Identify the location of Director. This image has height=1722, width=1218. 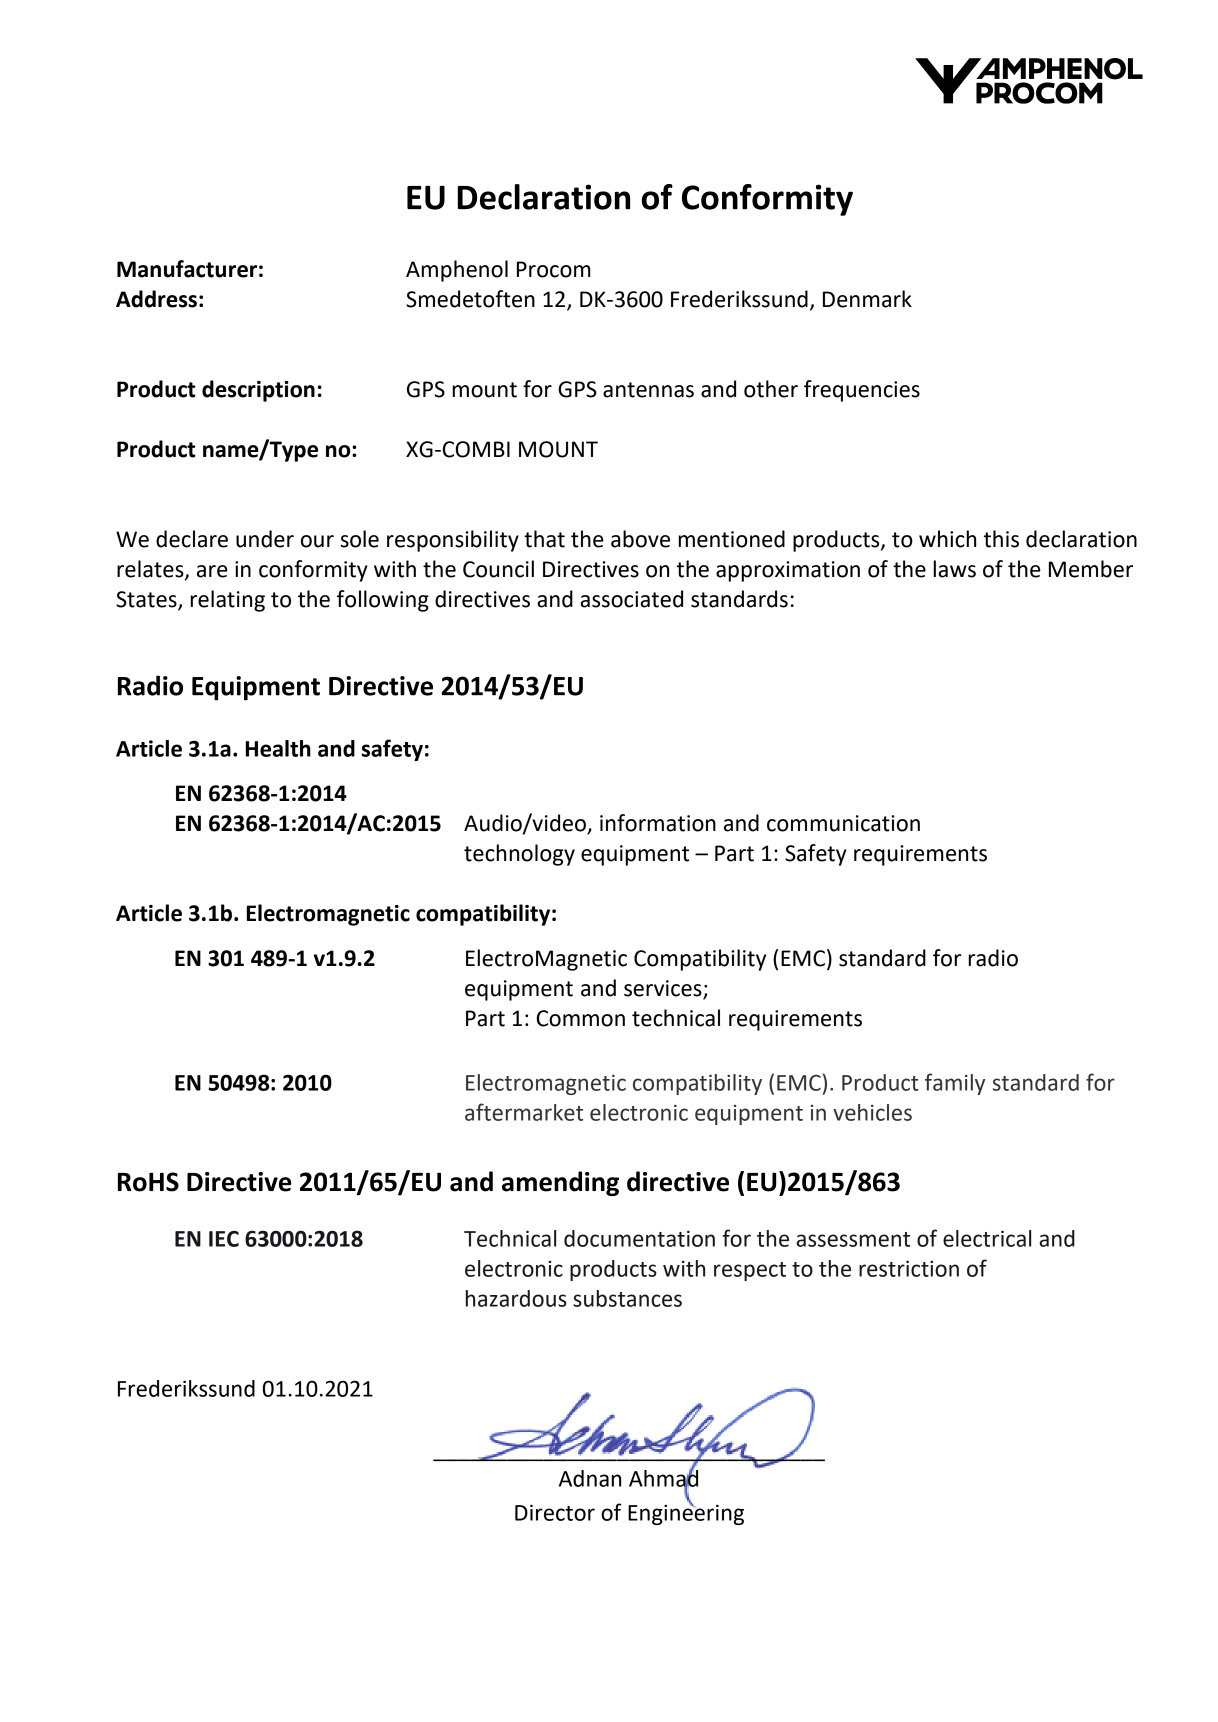
(555, 1512).
